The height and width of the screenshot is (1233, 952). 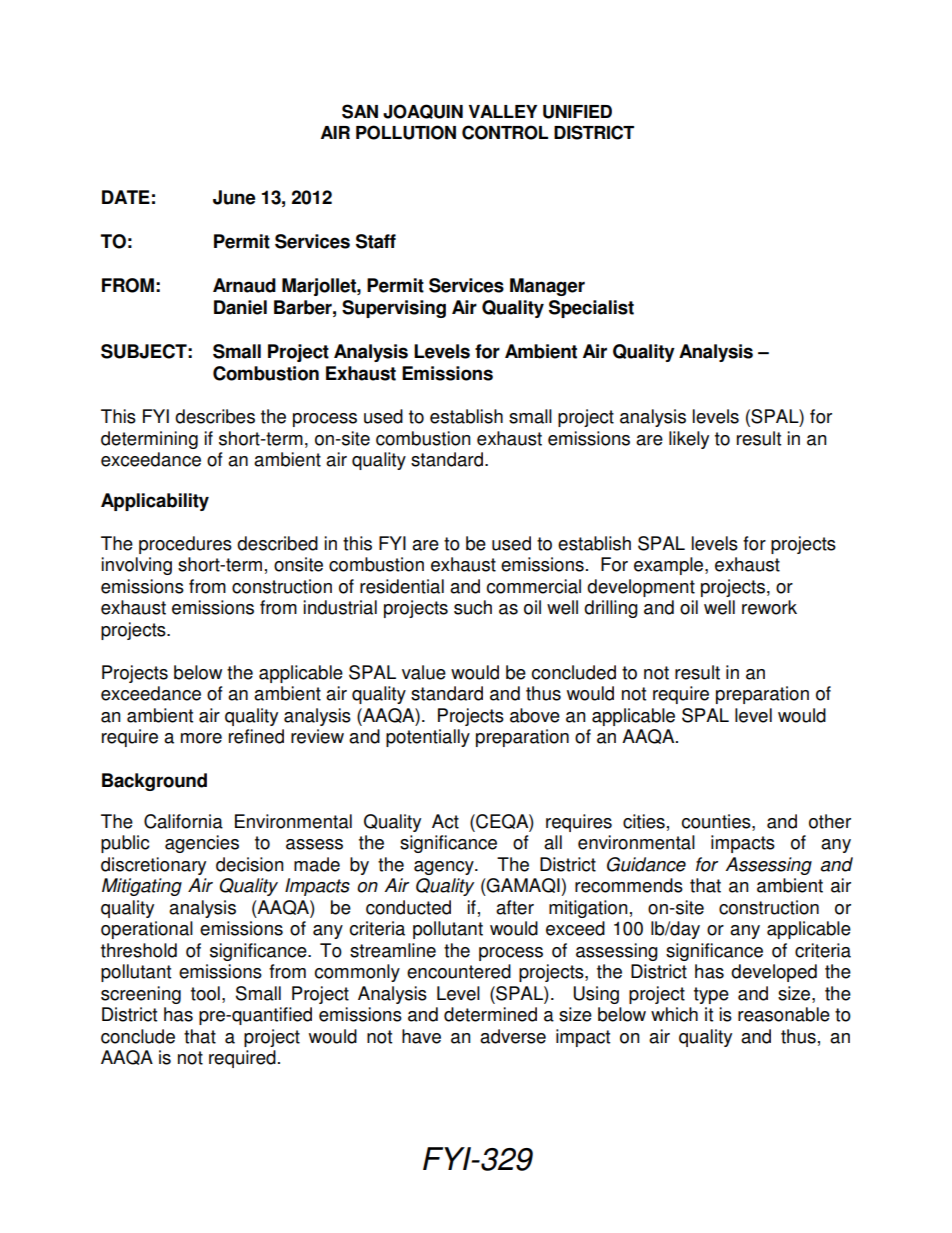 I want to click on potentially, so click(x=428, y=738).
